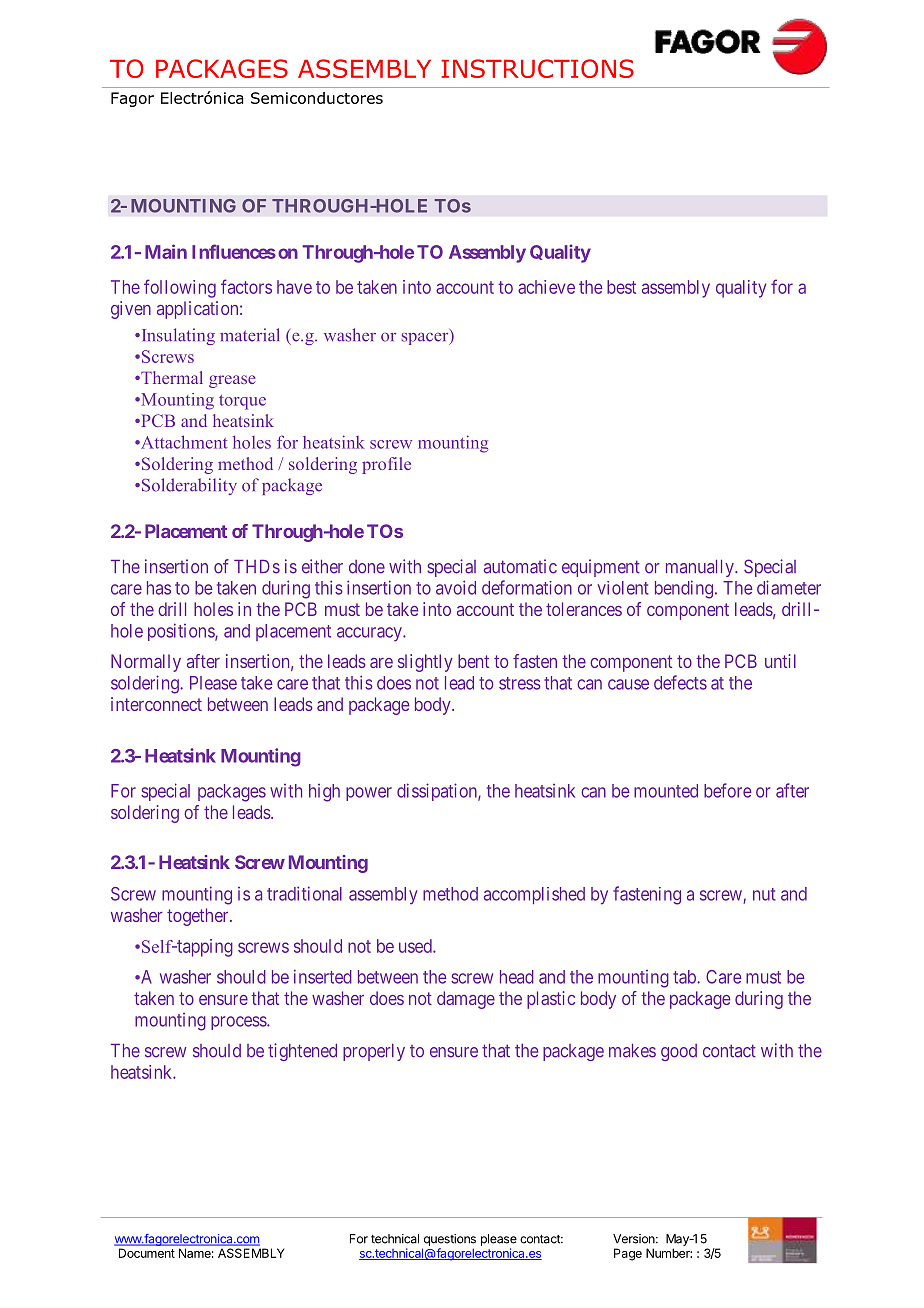 The image size is (924, 1308). What do you see at coordinates (628, 1254) in the page?
I see `Page` at bounding box center [628, 1254].
